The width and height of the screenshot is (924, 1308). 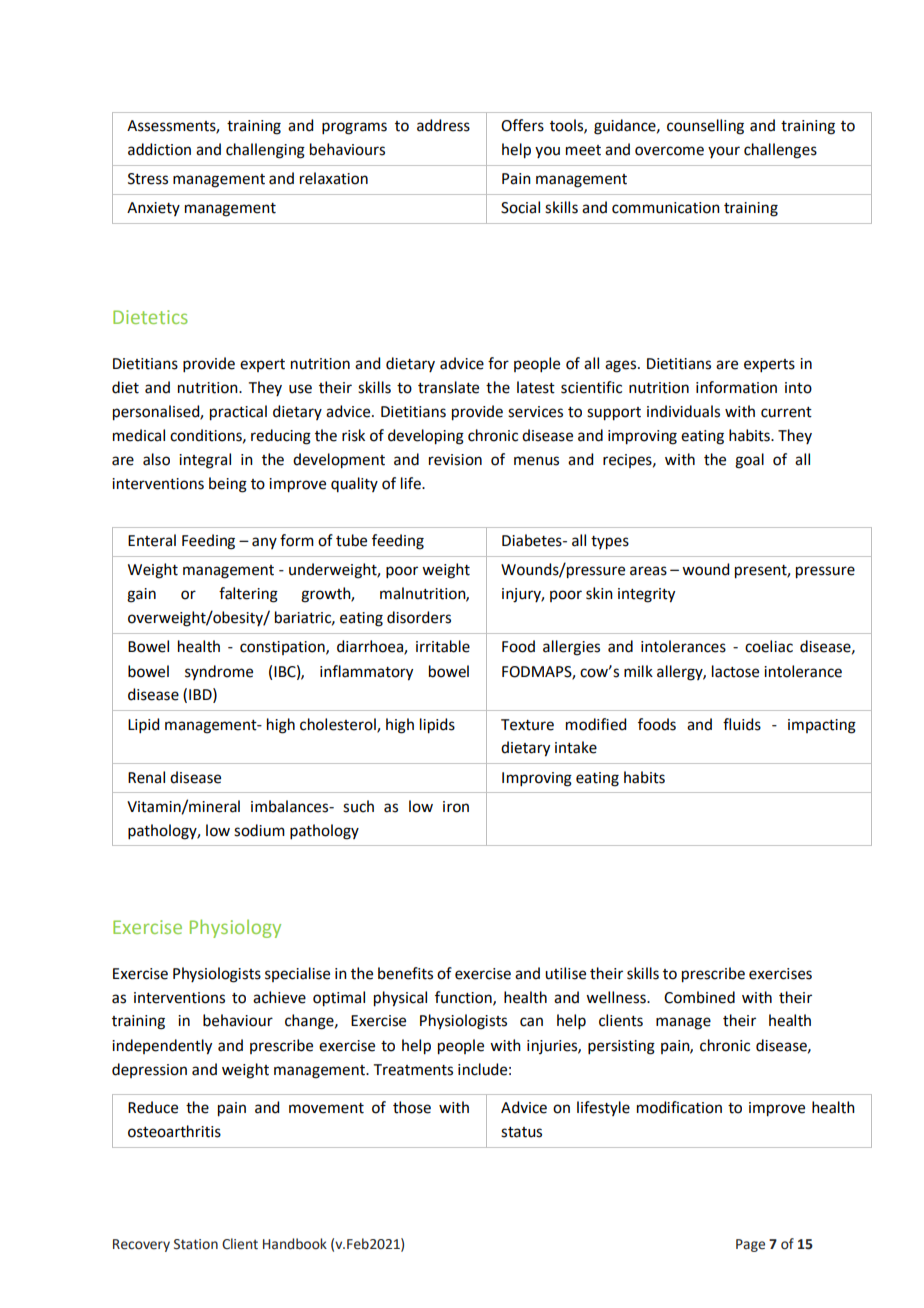 What do you see at coordinates (724, 152) in the screenshot?
I see `your` at bounding box center [724, 152].
